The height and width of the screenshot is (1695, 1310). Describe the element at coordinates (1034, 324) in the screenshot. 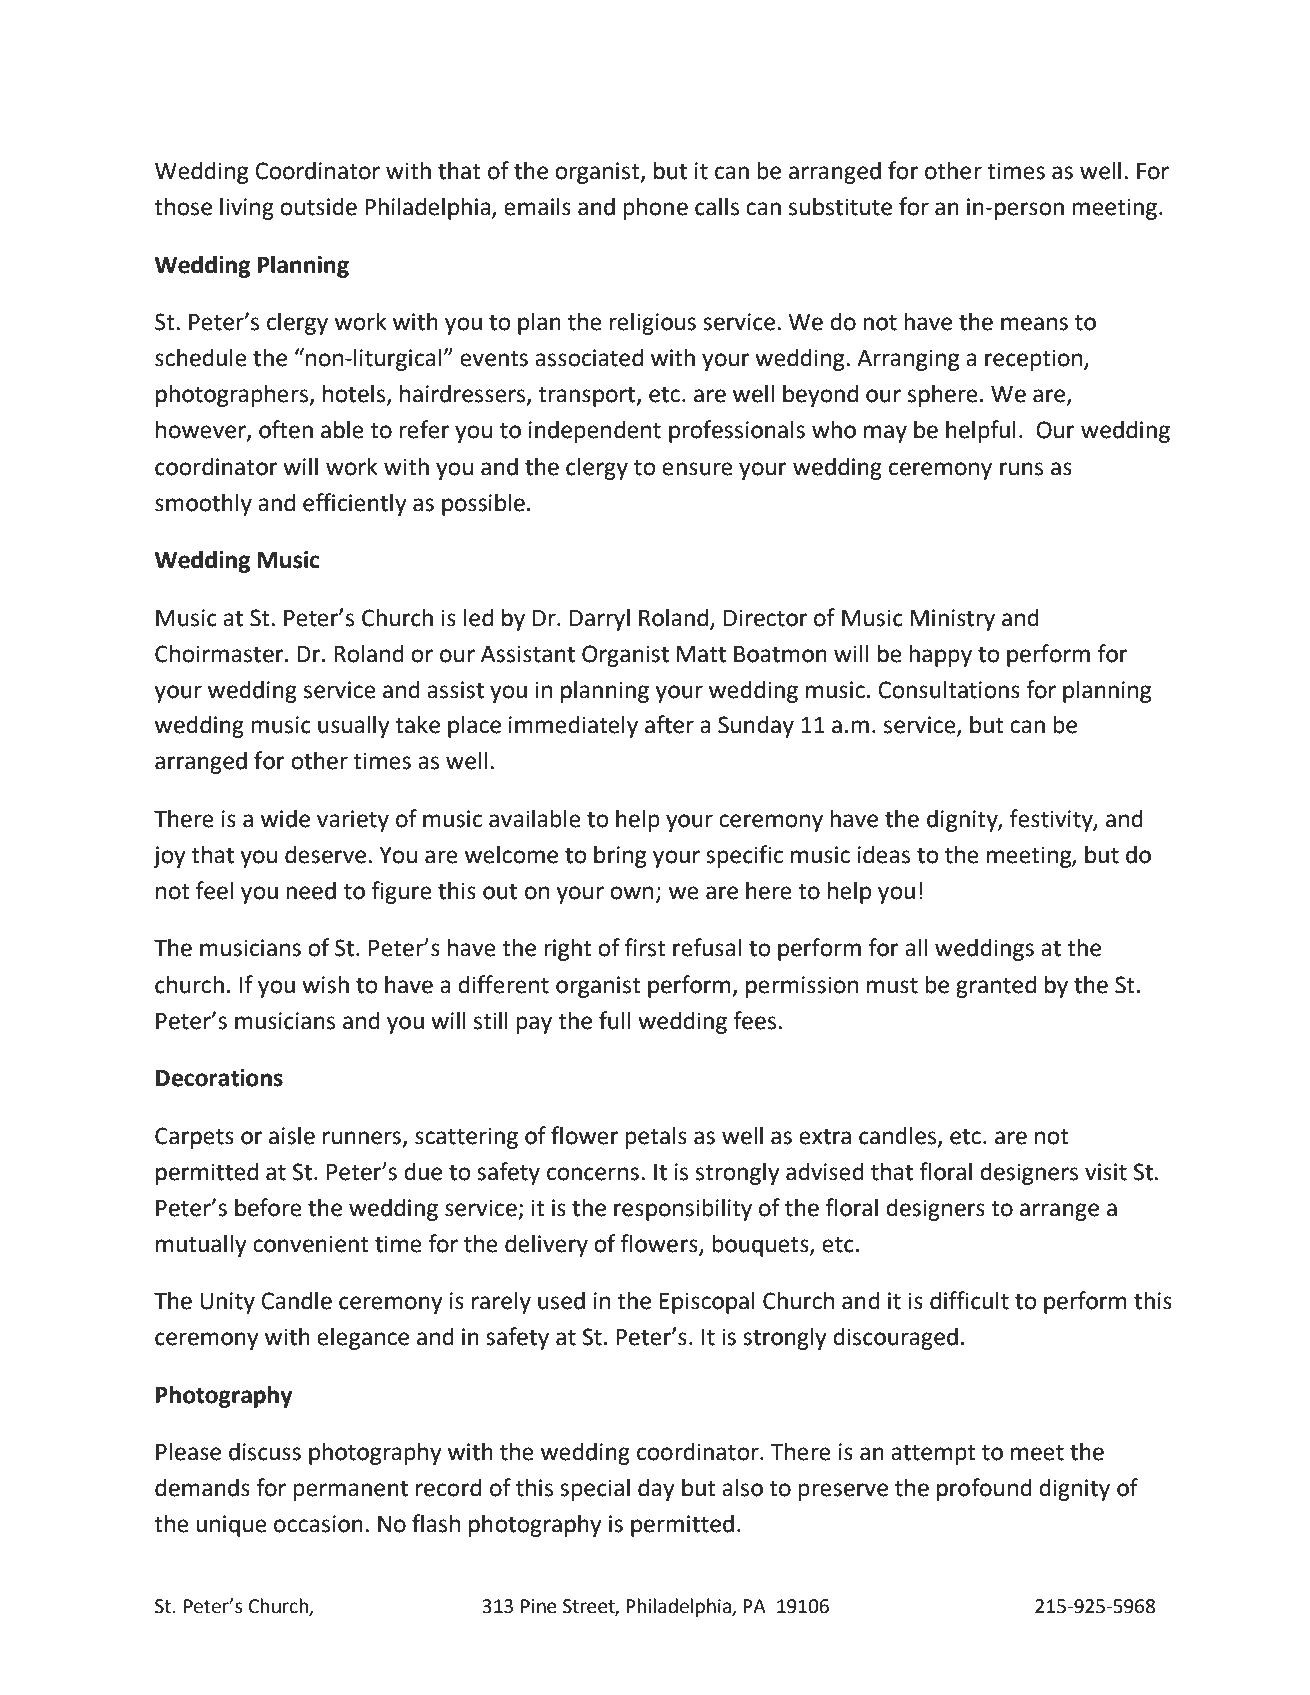

I see `means` at that location.
